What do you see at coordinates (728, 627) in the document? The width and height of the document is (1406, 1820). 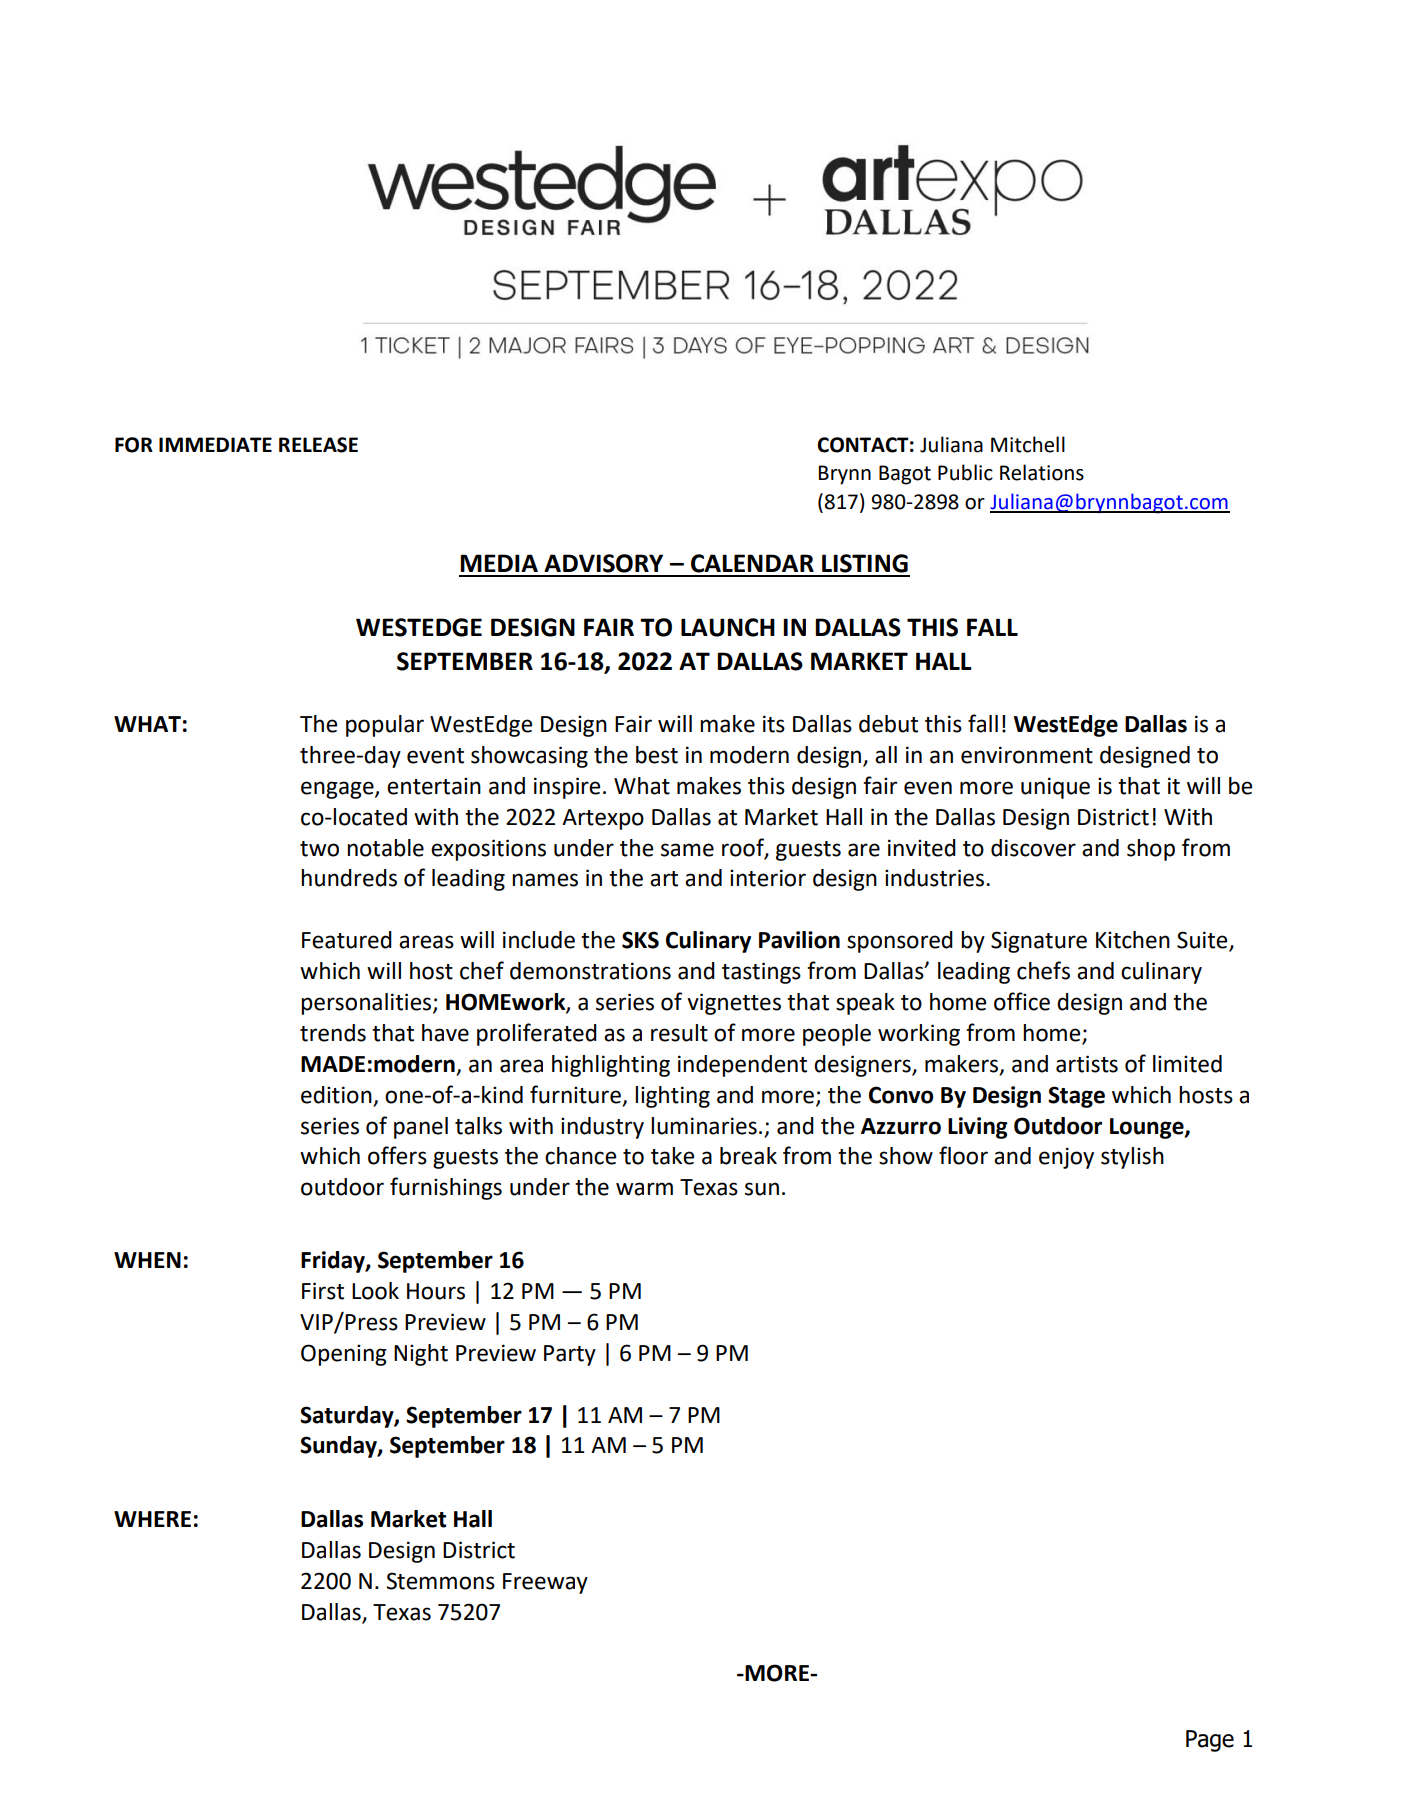 I see `LAUNCH` at bounding box center [728, 627].
